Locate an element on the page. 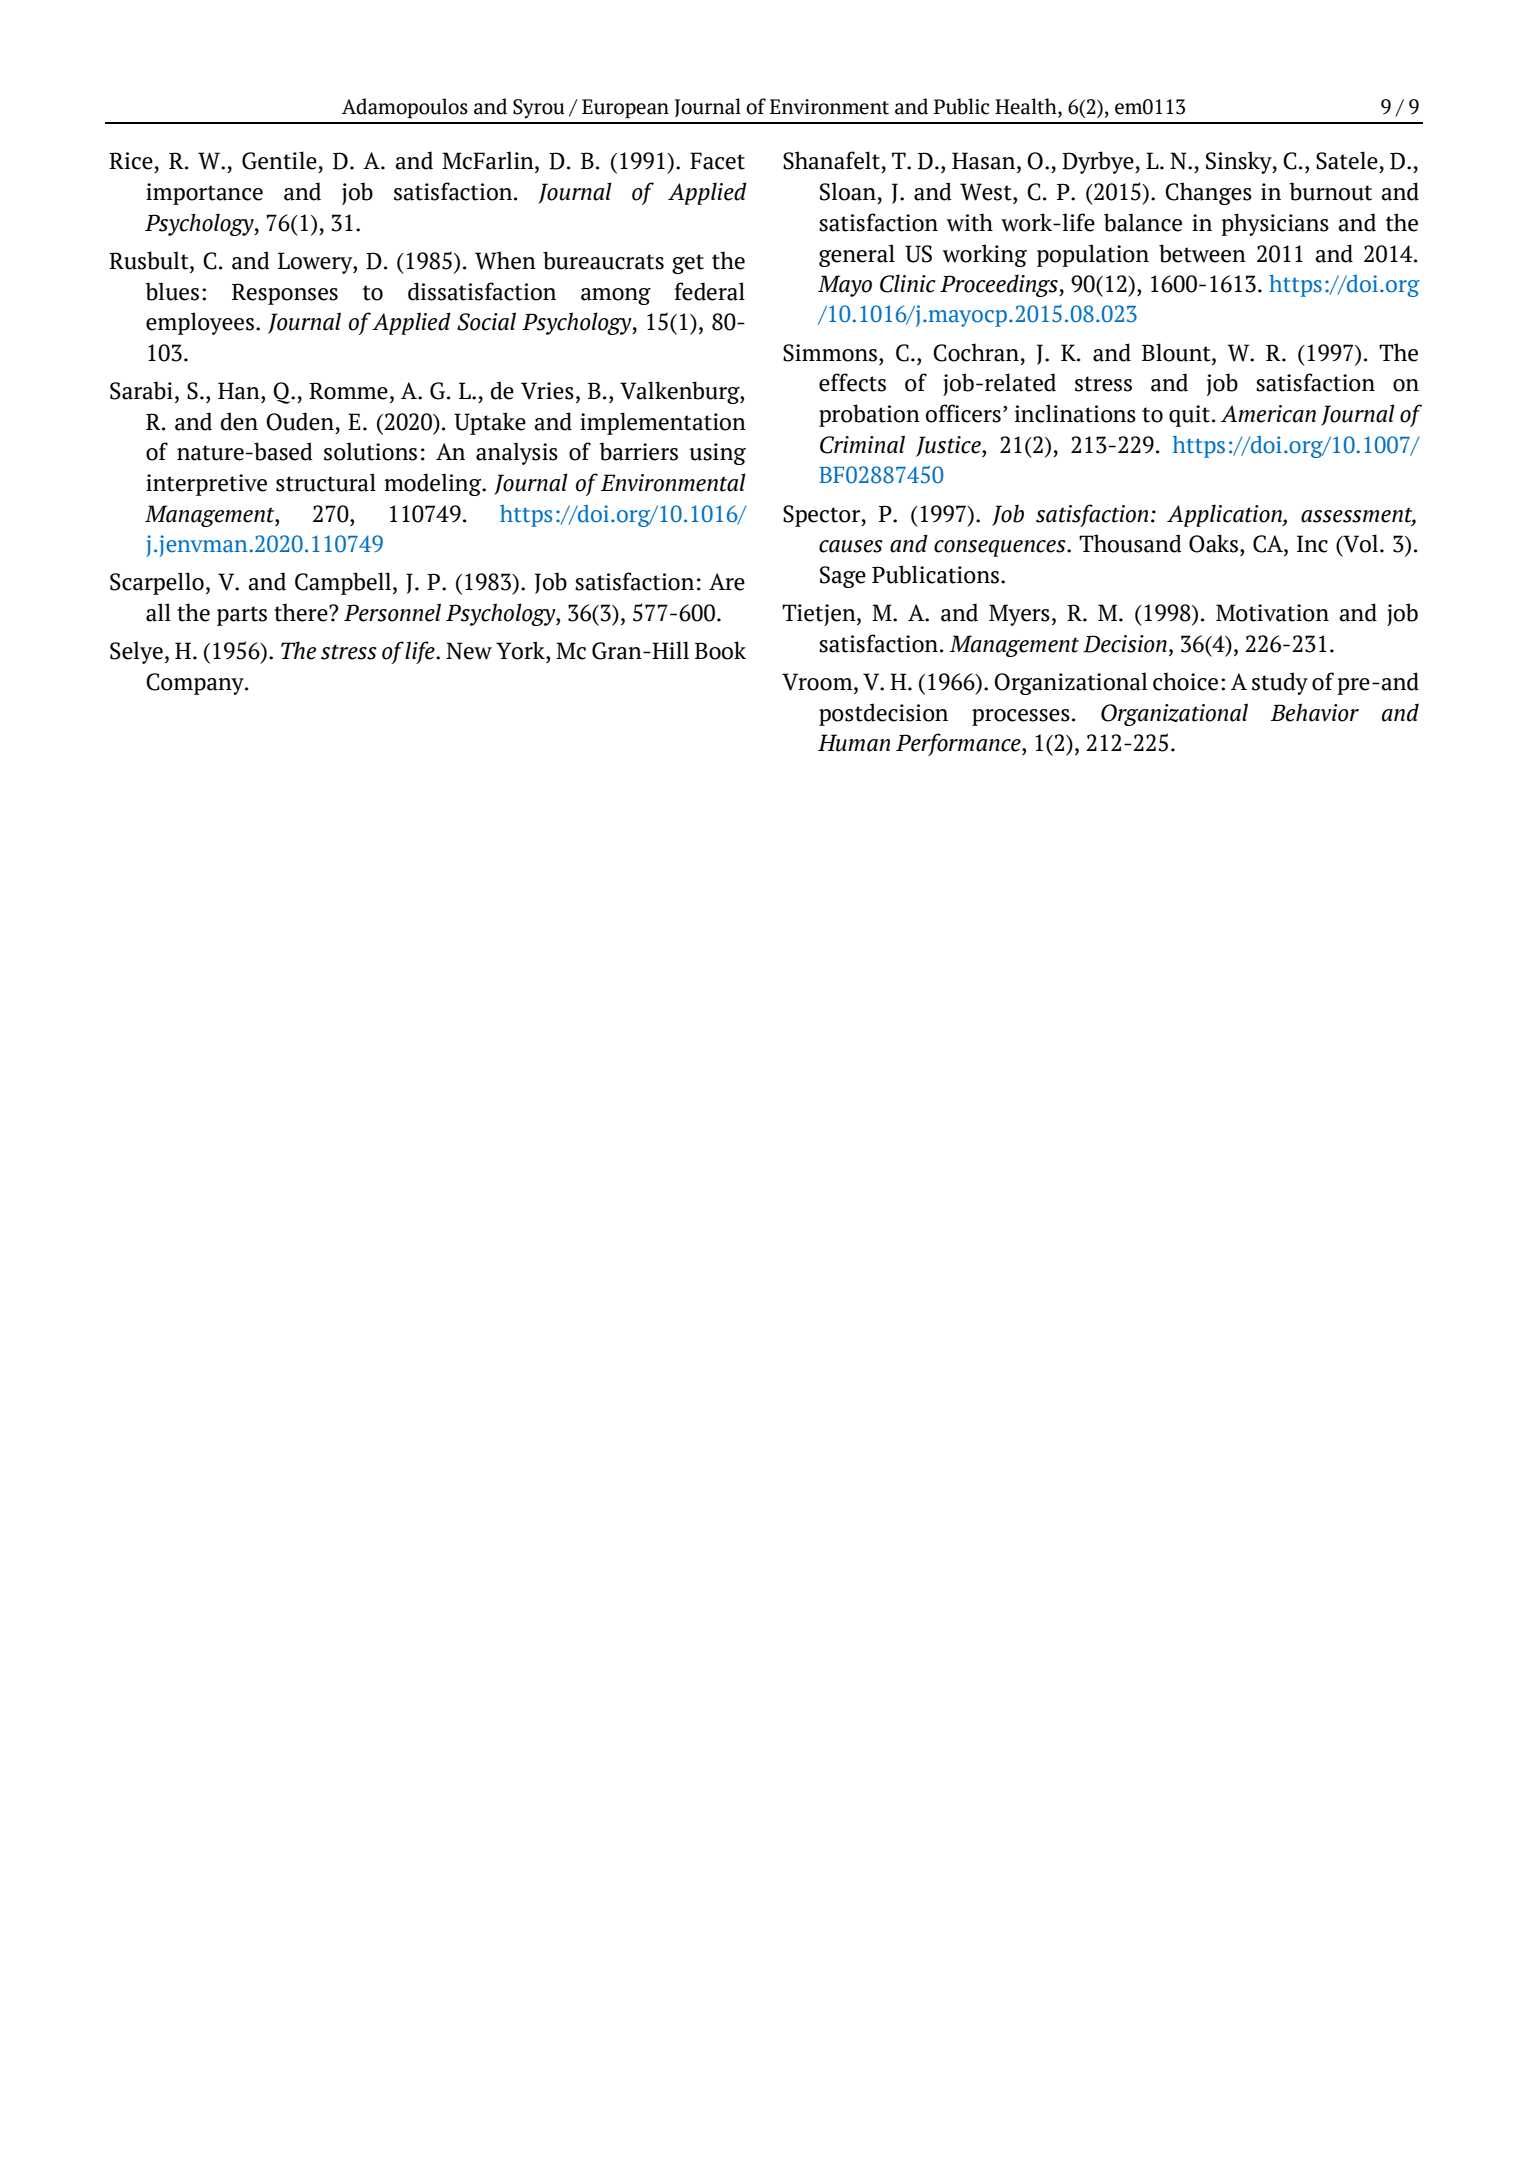  federal is located at coordinates (710, 291).
